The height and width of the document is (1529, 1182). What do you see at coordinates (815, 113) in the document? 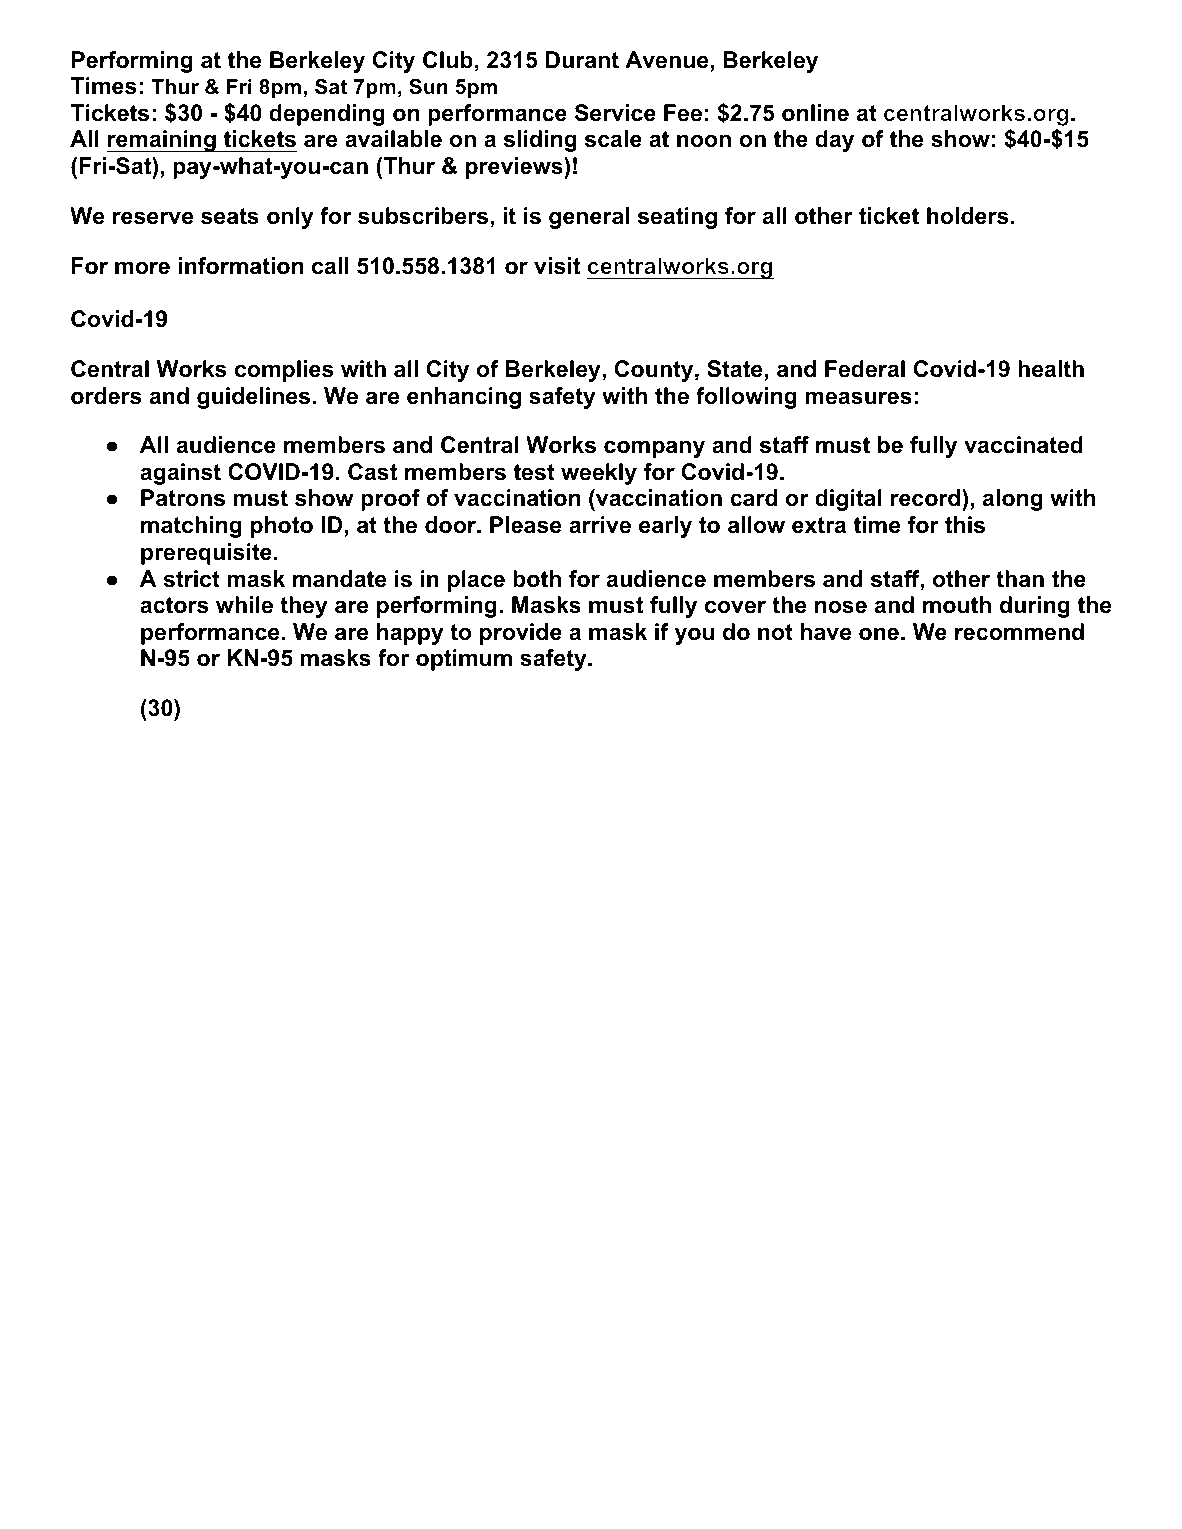
I see `online` at bounding box center [815, 113].
